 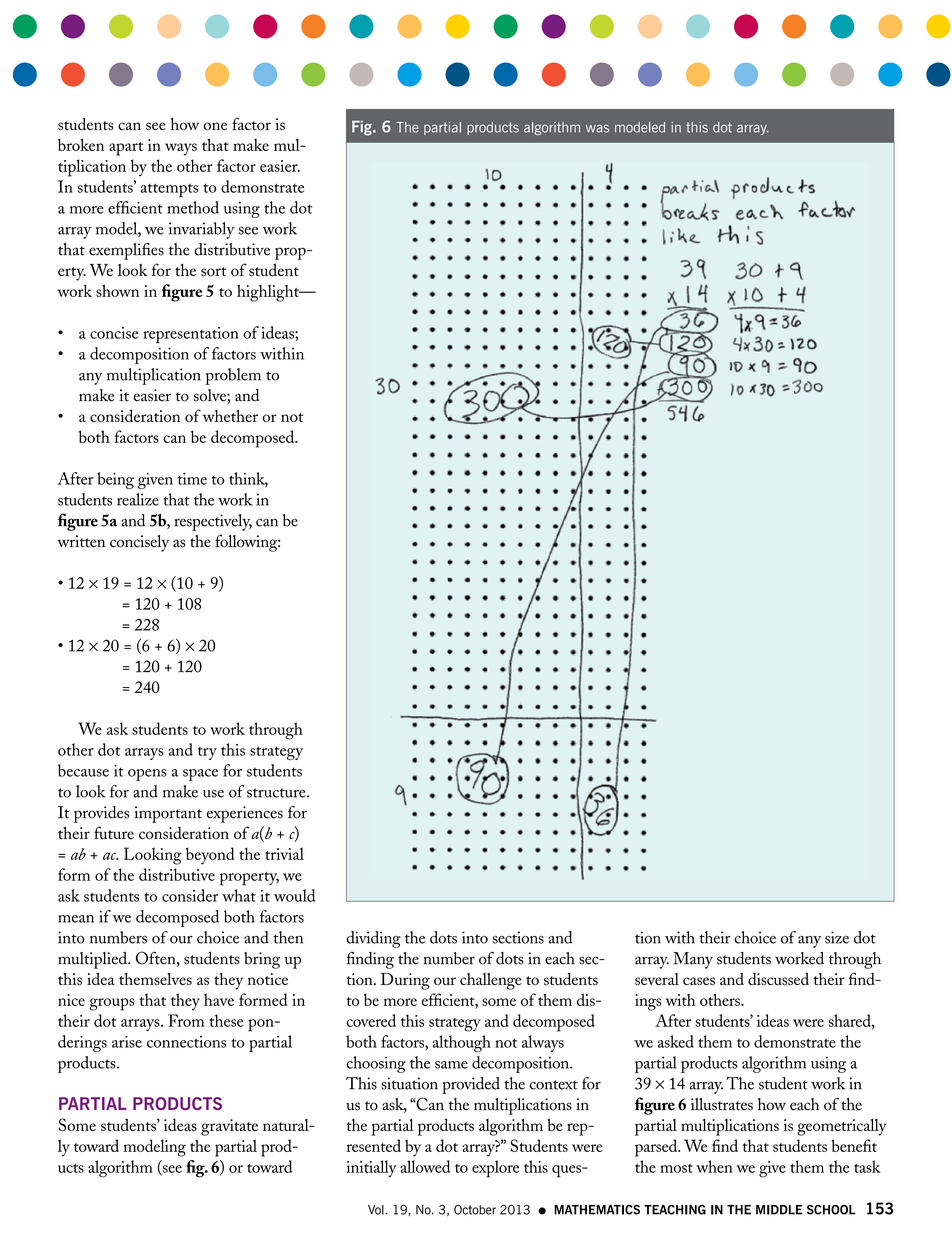 What do you see at coordinates (207, 753) in the screenshot?
I see `try` at bounding box center [207, 753].
